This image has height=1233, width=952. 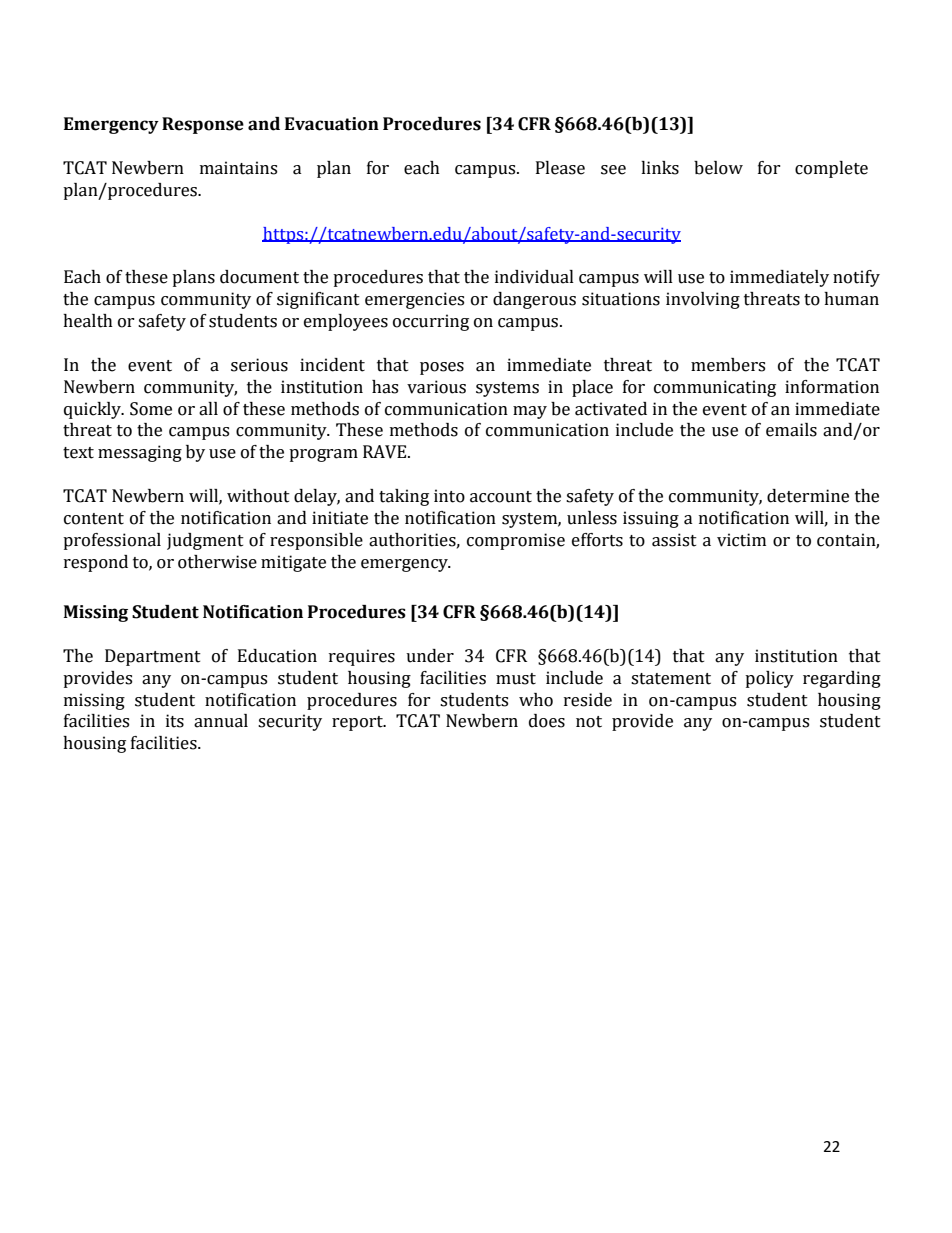 I want to click on its, so click(x=175, y=721).
